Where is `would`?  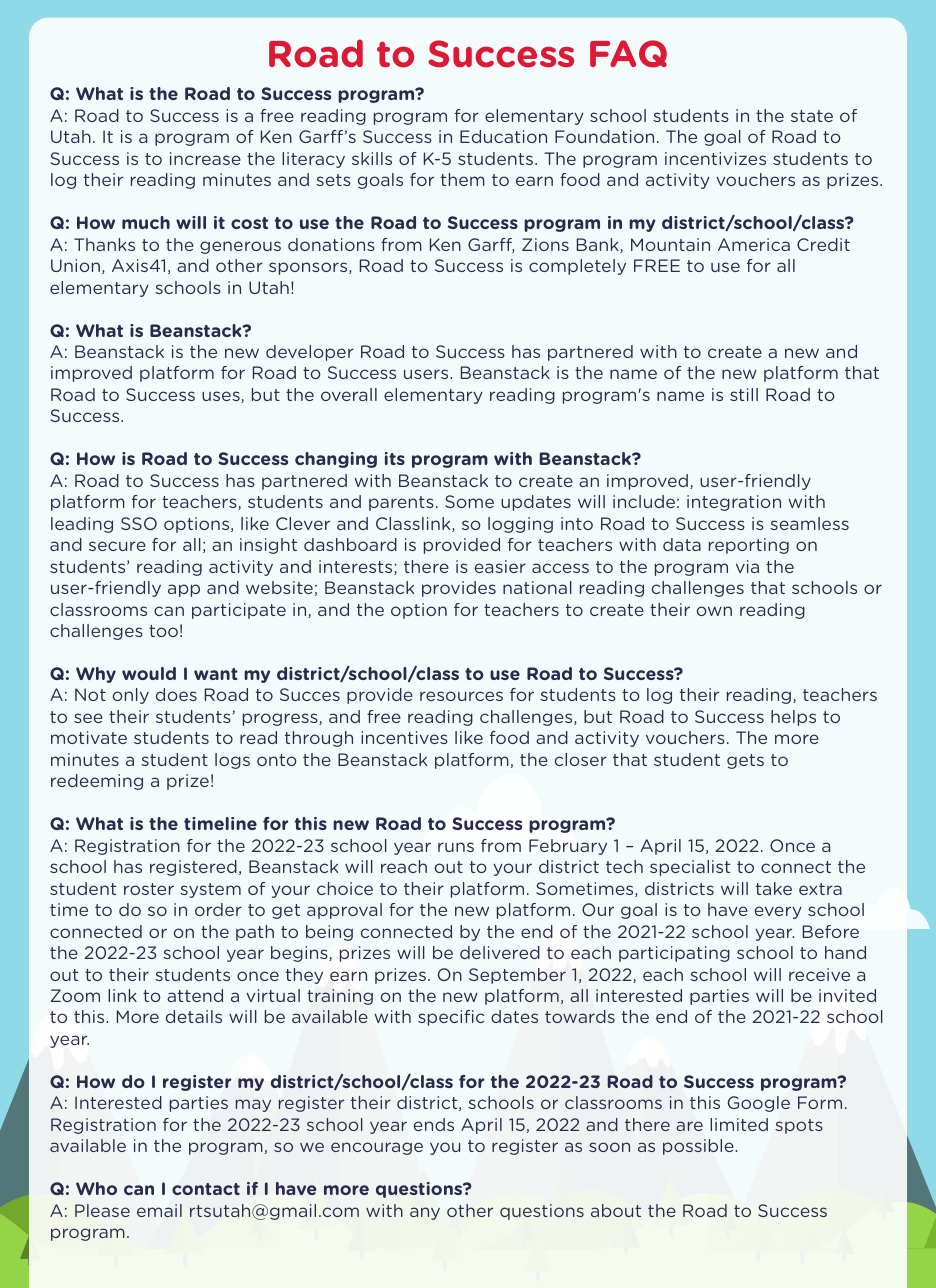 would is located at coordinates (149, 673).
